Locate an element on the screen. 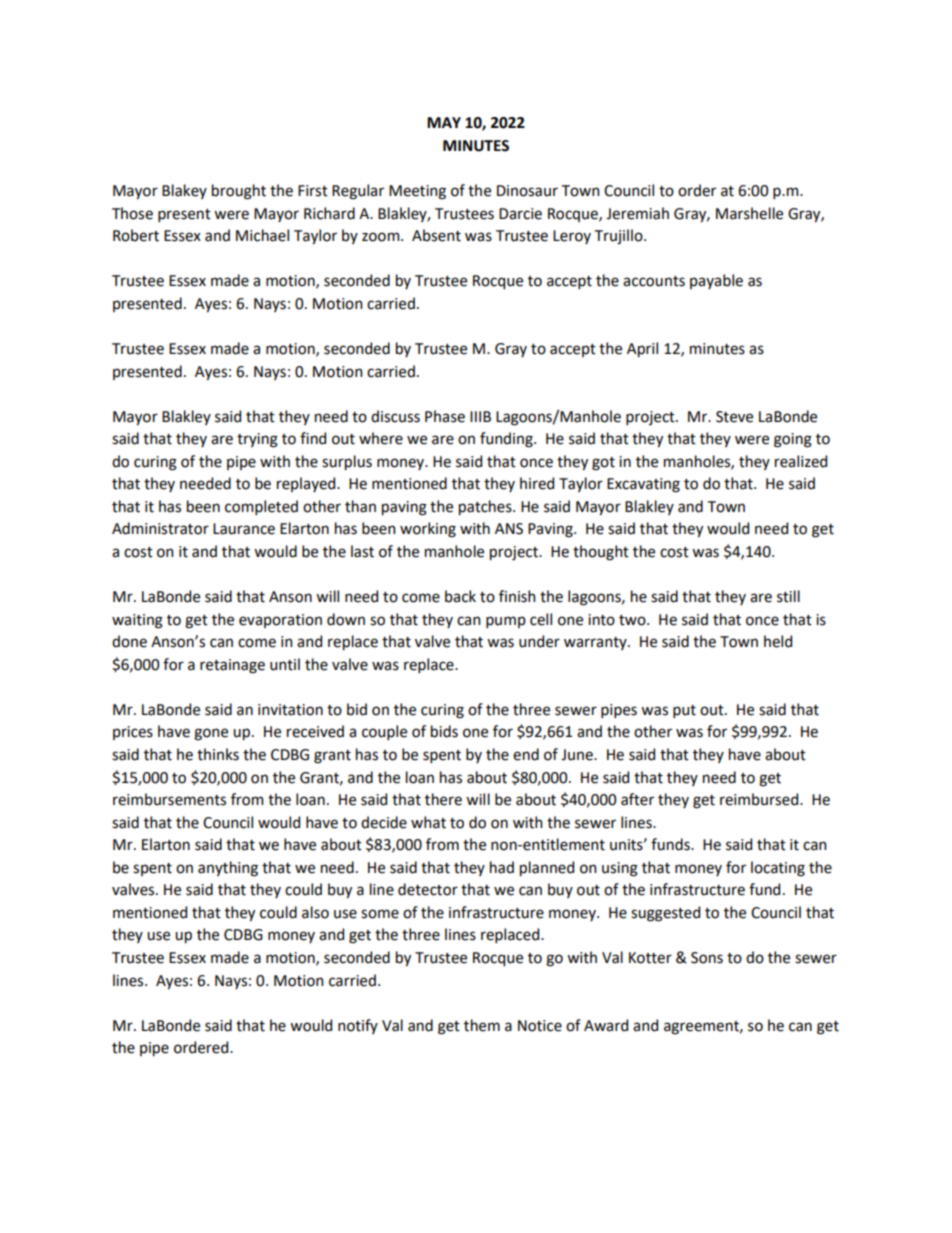  notify is located at coordinates (358, 1026).
